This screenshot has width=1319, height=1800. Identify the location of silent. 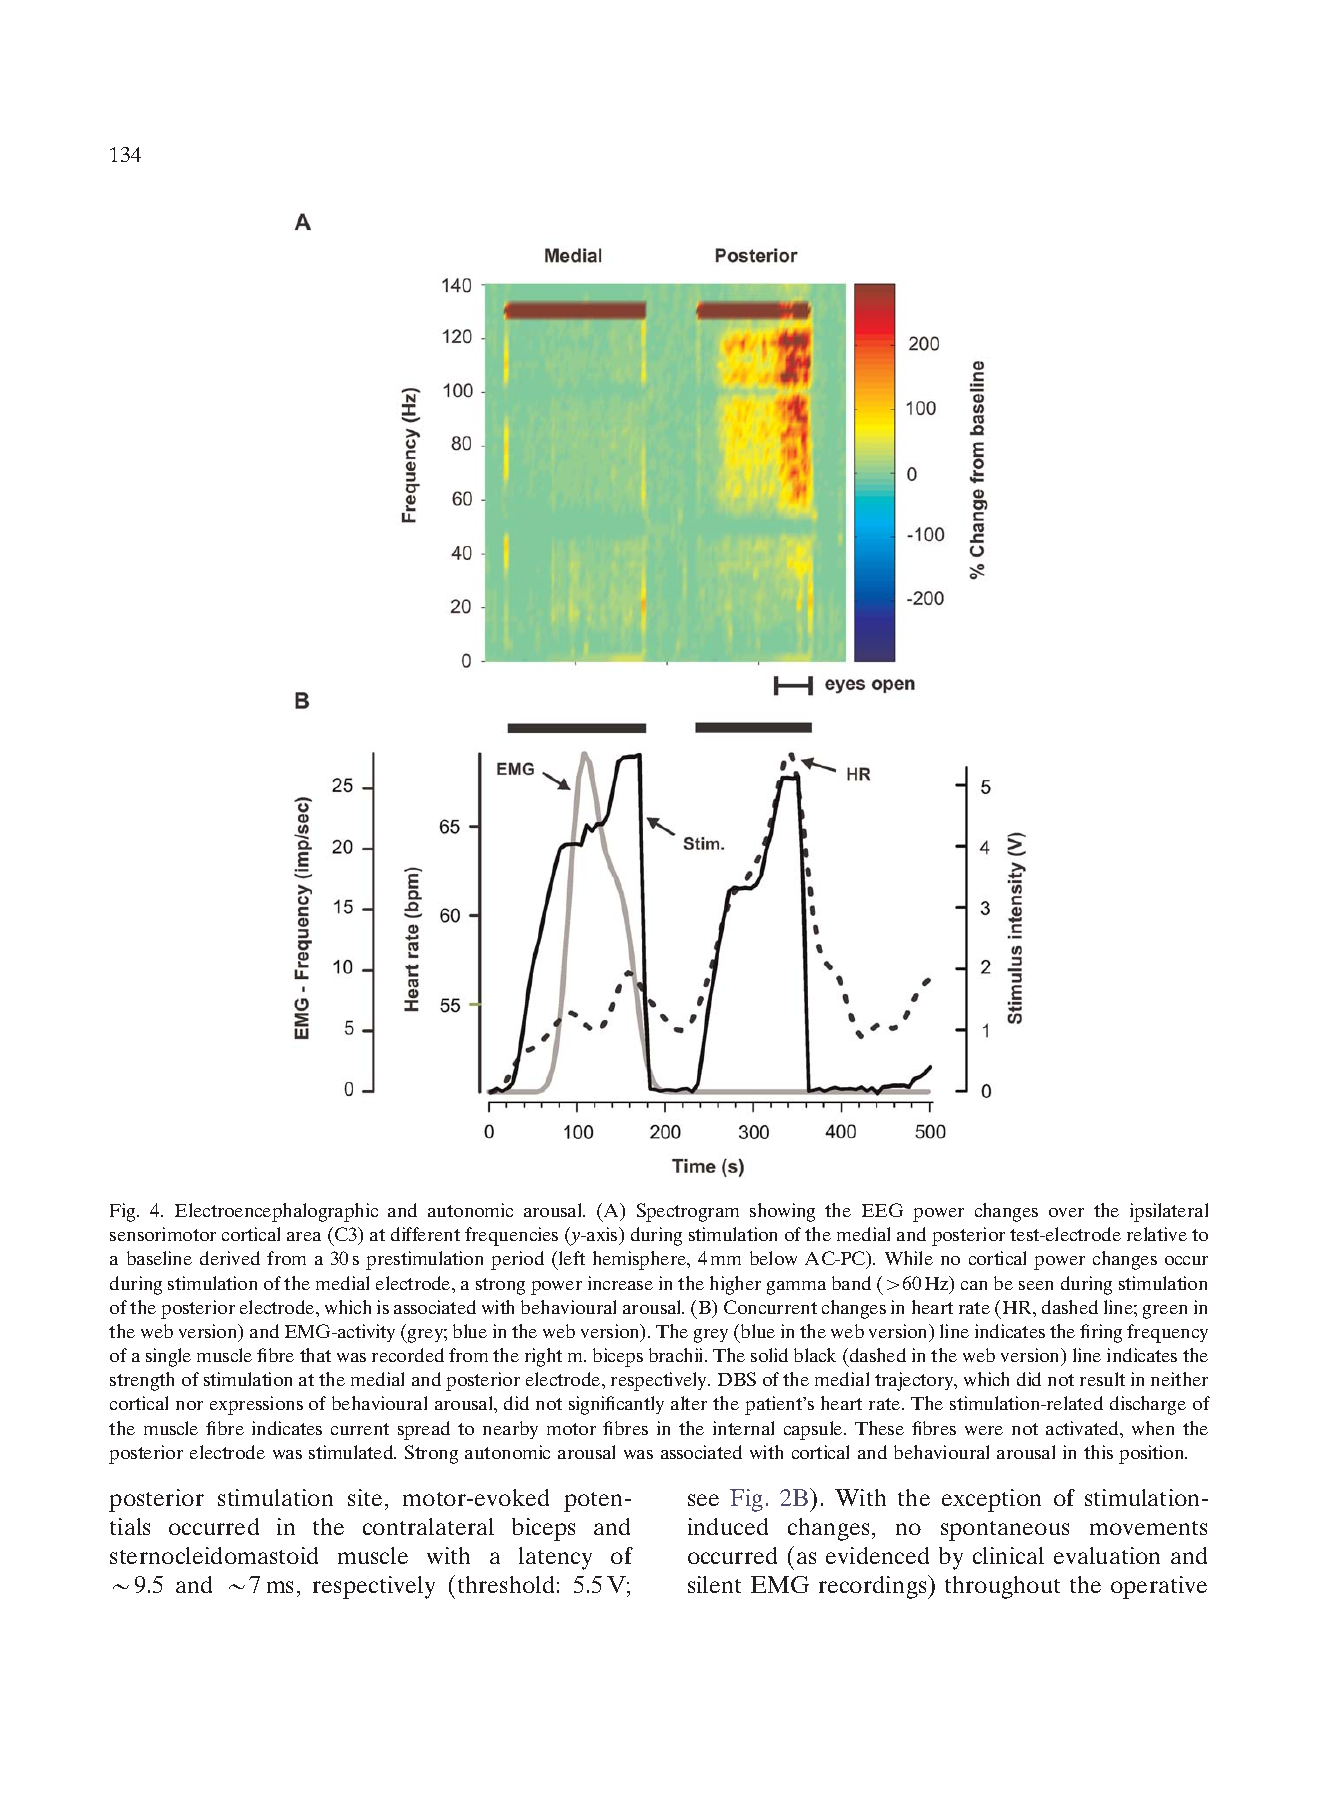
(714, 1584).
